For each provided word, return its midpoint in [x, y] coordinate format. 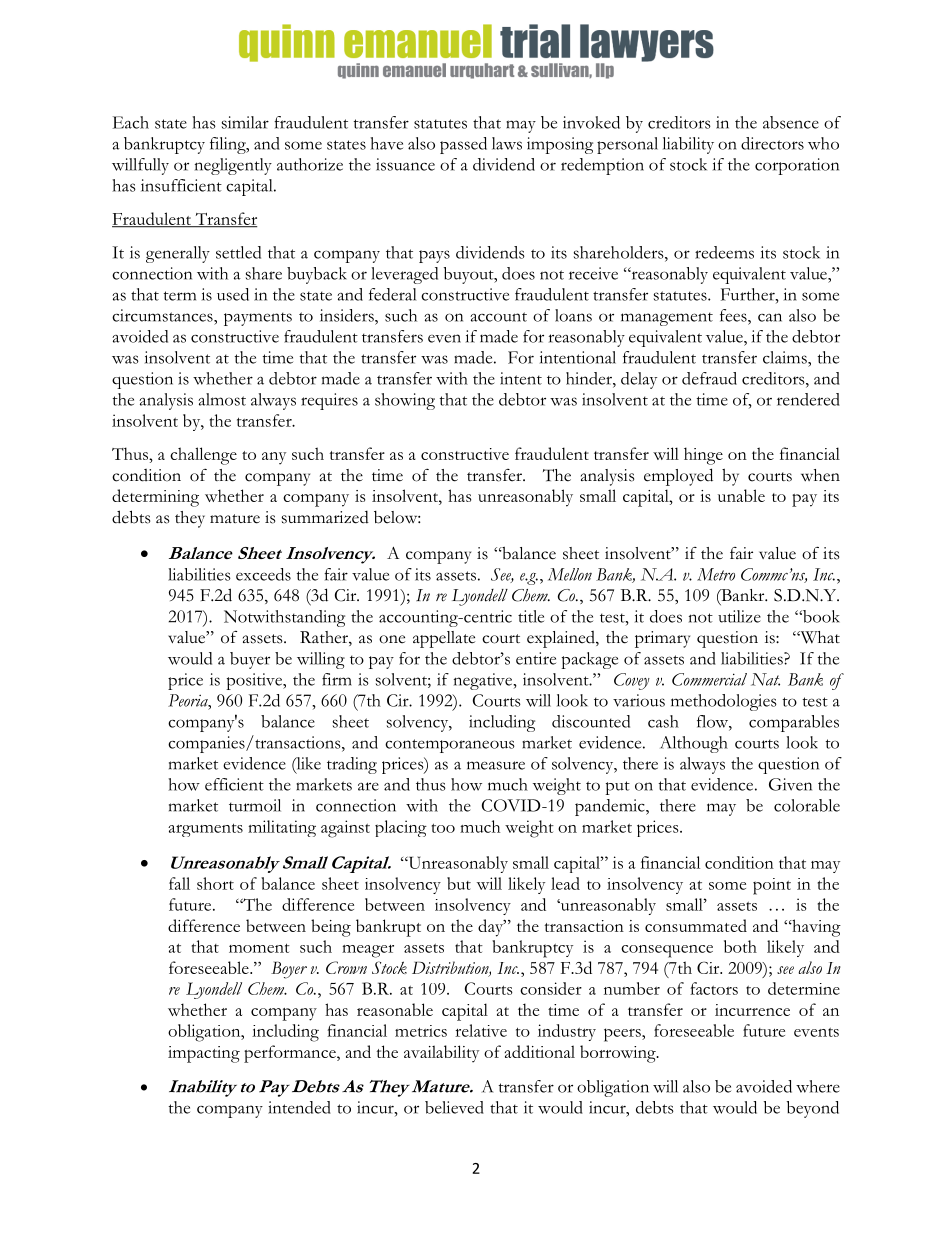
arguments [205, 830]
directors [772, 143]
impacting [204, 1054]
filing [229, 145]
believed [454, 1107]
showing [405, 401]
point [772, 886]
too [443, 828]
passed [463, 145]
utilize [739, 616]
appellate [444, 639]
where [818, 1086]
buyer [250, 660]
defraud [709, 378]
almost [222, 399]
